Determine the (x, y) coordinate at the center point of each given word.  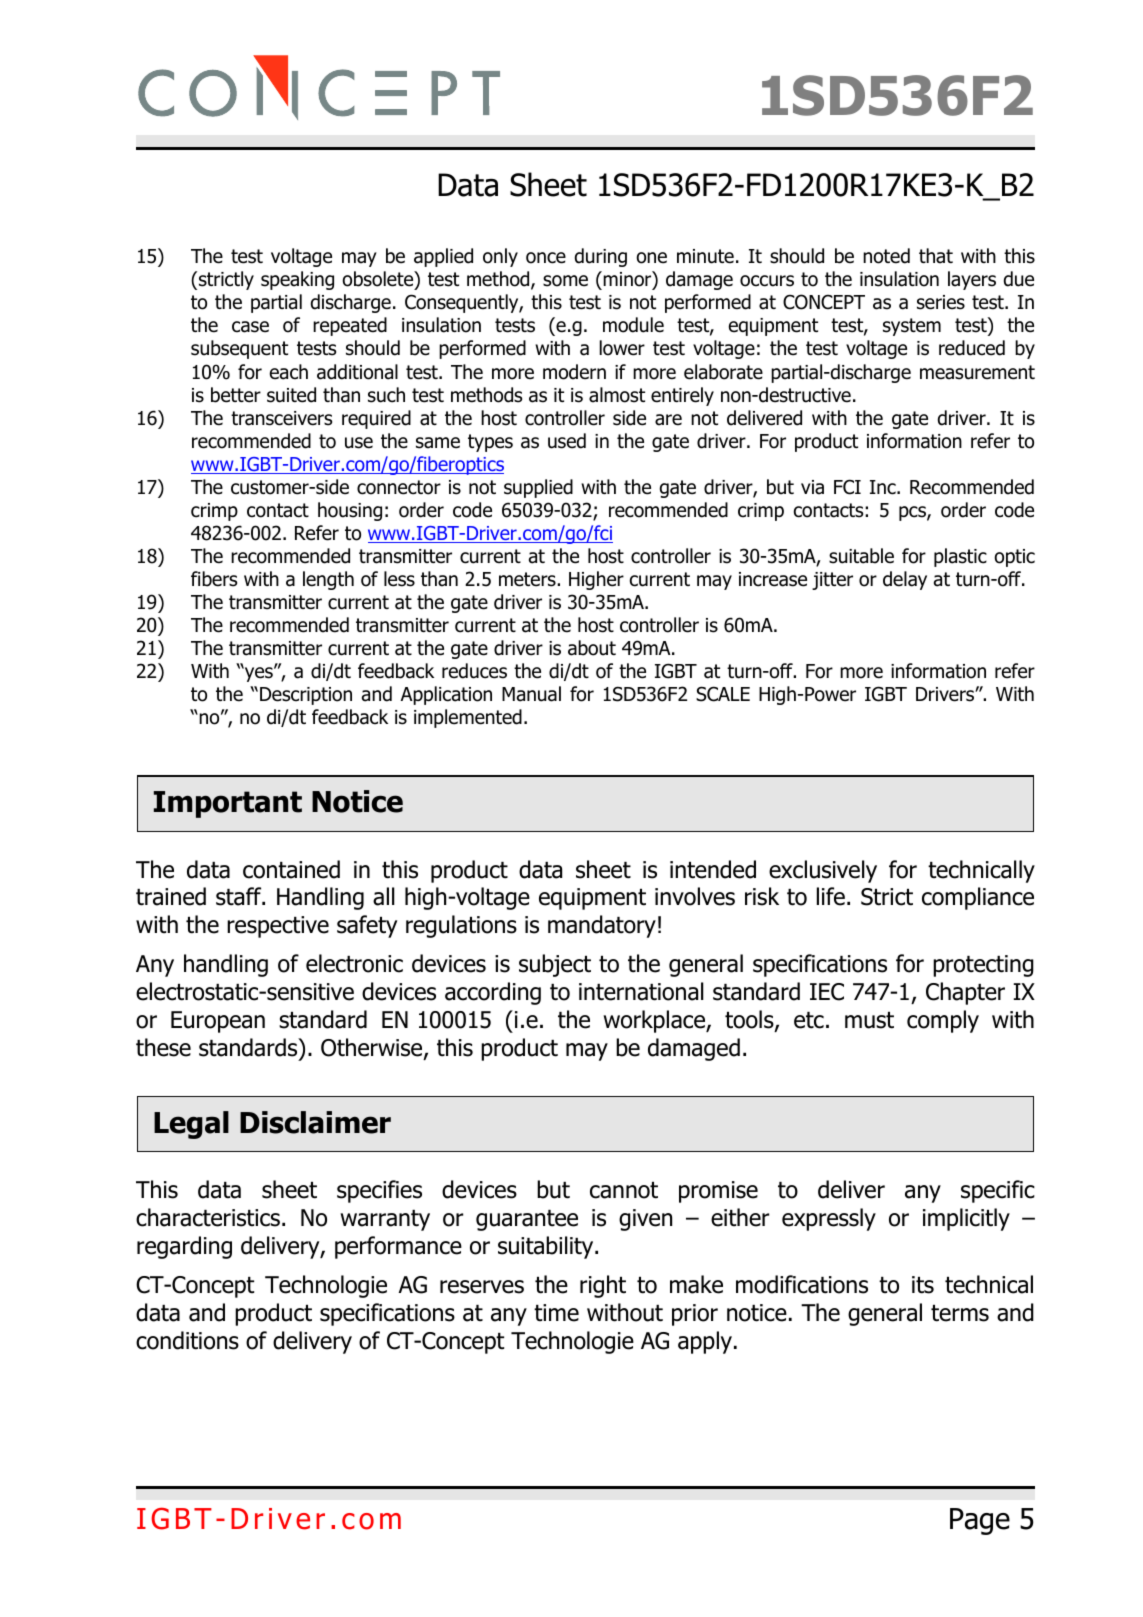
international (641, 991)
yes (259, 674)
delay (905, 580)
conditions (187, 1340)
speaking (297, 280)
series (941, 302)
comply (943, 1021)
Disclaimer (315, 1122)
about (592, 648)
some (565, 281)
